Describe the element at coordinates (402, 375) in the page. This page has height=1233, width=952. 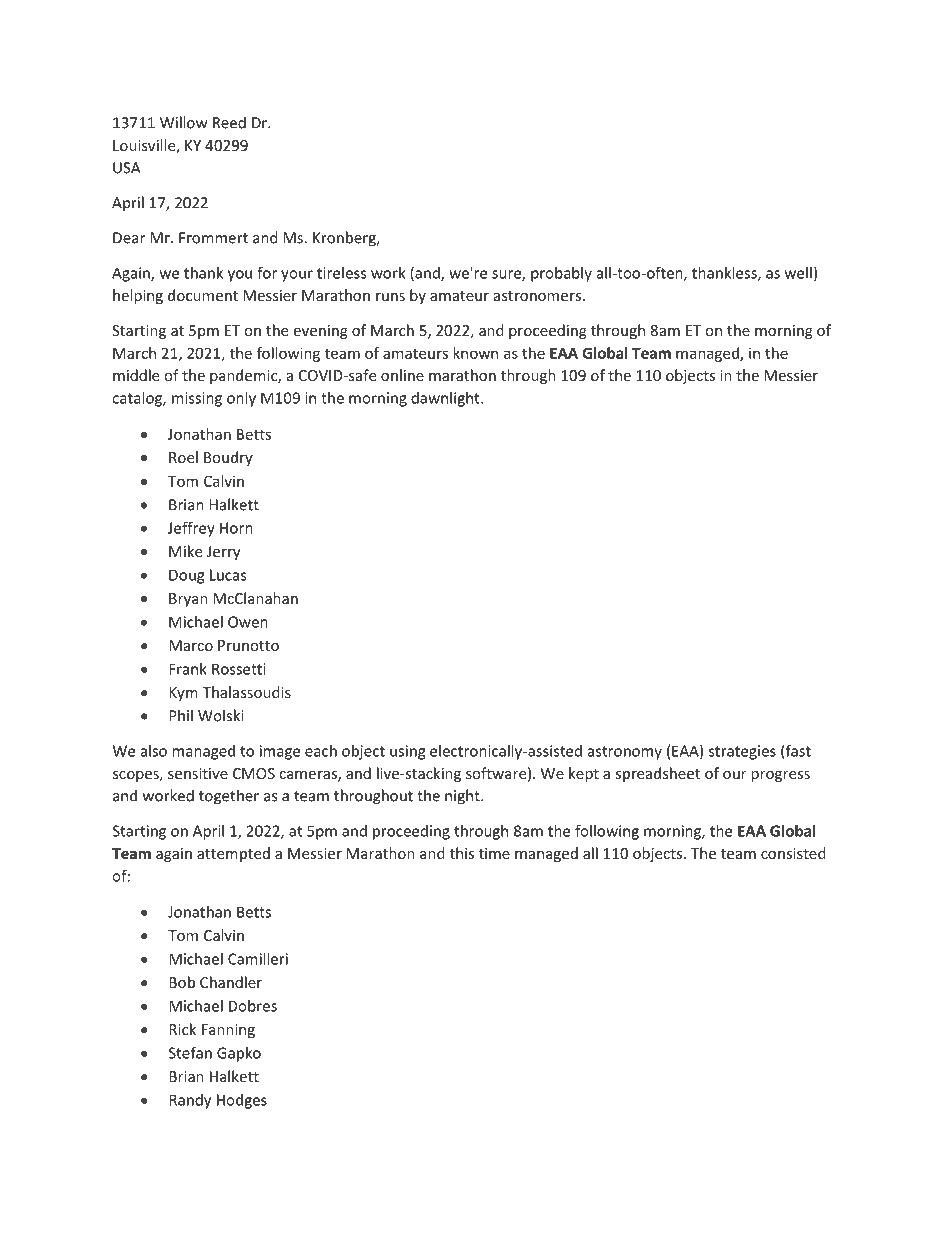
I see `online` at that location.
